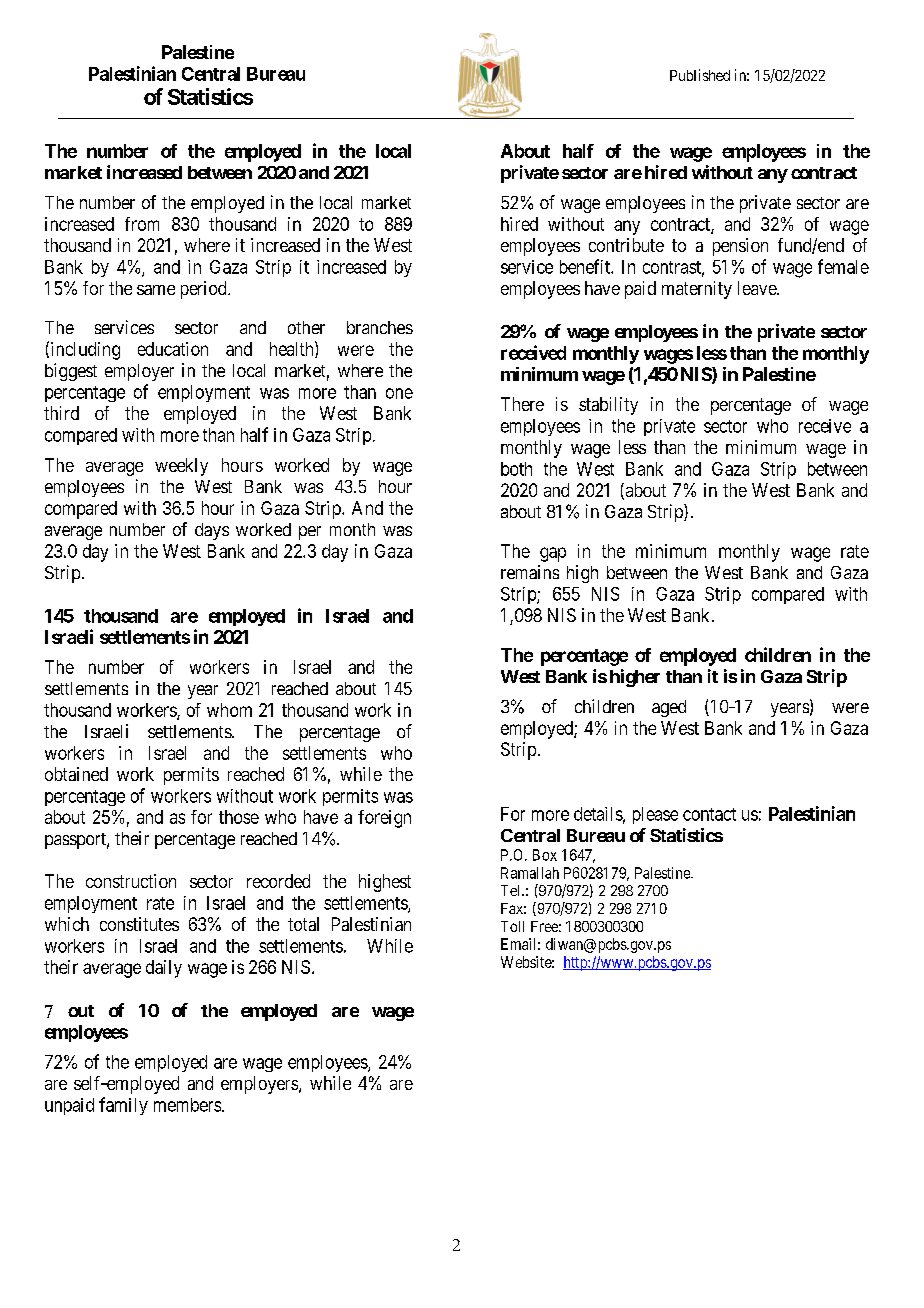 The image size is (924, 1308). What do you see at coordinates (512, 890) in the screenshot?
I see `Tel` at bounding box center [512, 890].
